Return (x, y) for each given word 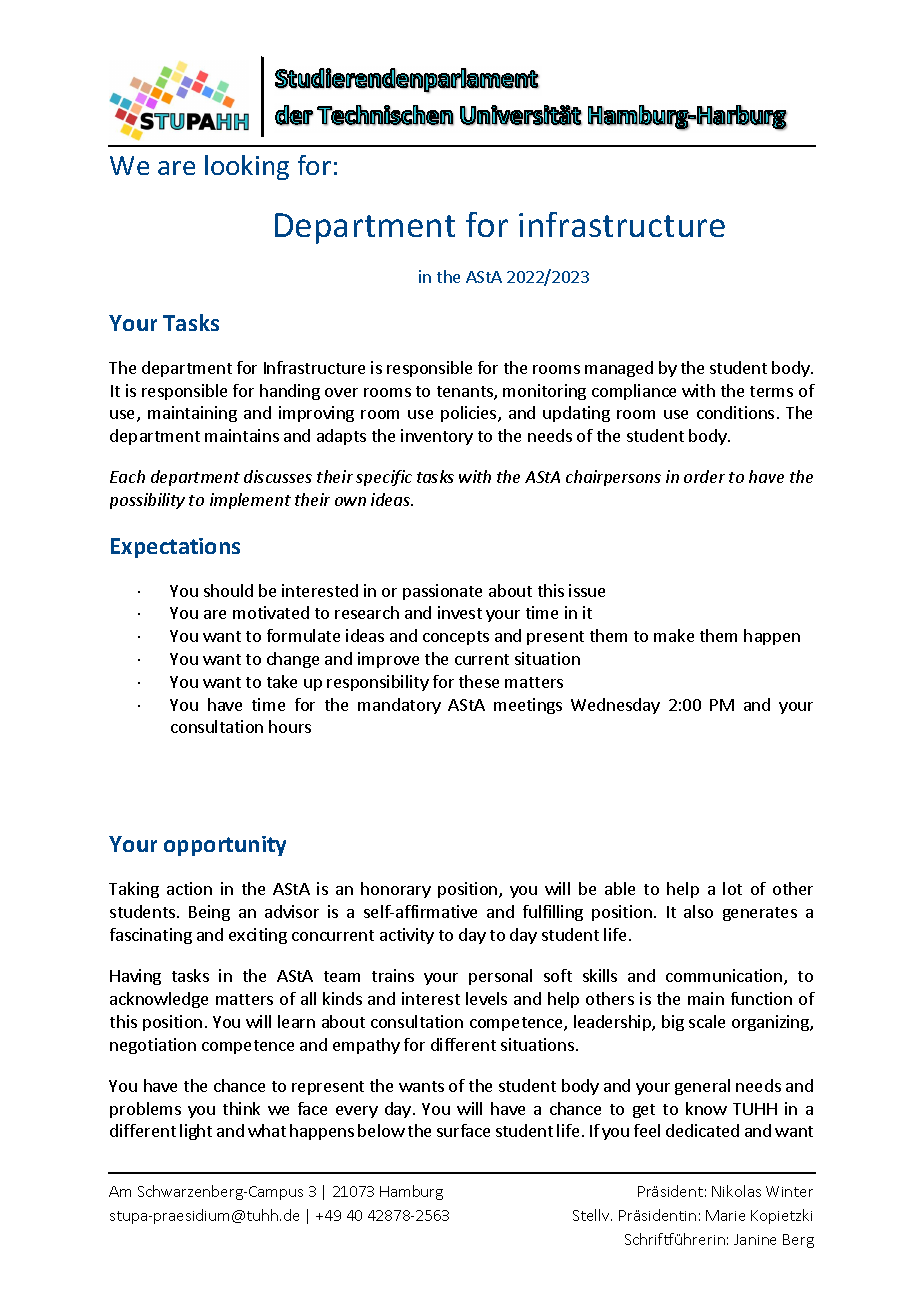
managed (619, 369)
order (704, 476)
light (196, 1132)
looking (247, 167)
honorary (396, 890)
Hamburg (411, 1192)
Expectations (175, 548)
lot (732, 888)
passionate (442, 592)
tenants (466, 393)
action (189, 888)
